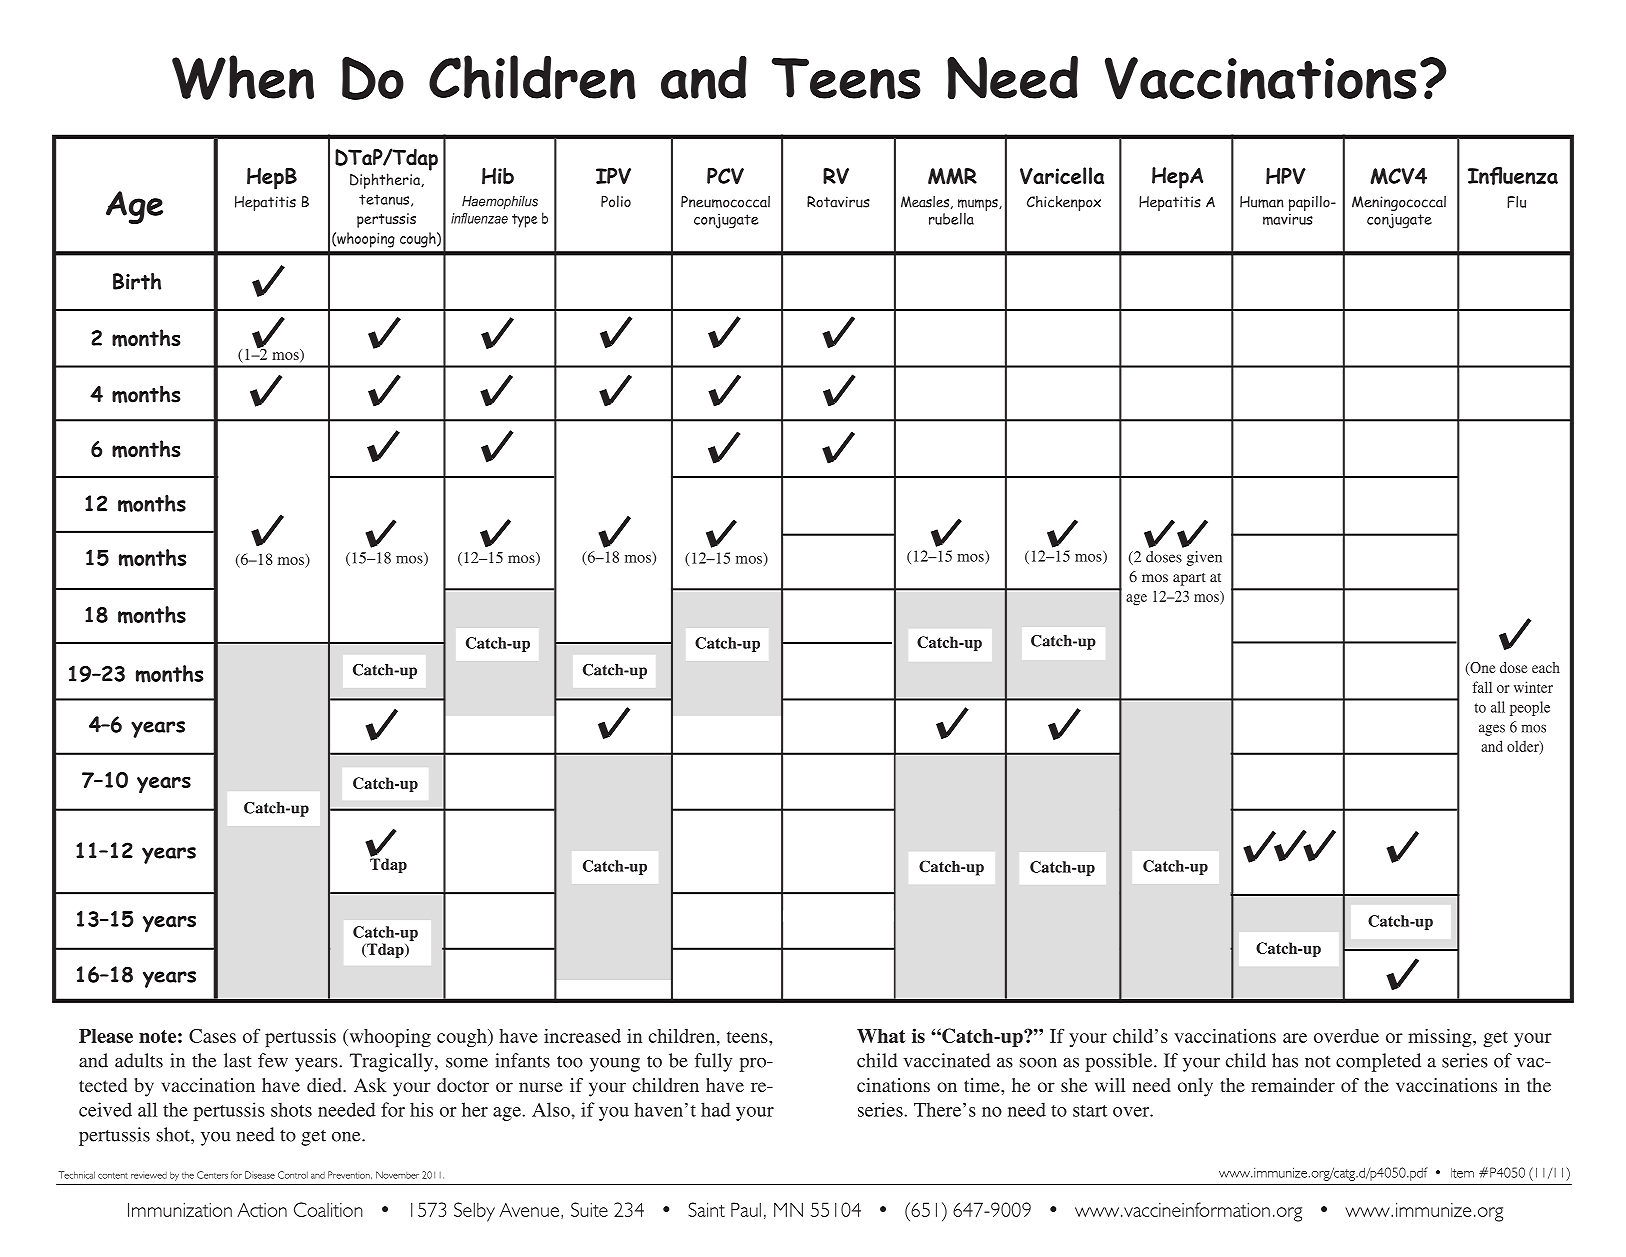 The width and height of the document is (1626, 1257). I want to click on fall, so click(1482, 687).
